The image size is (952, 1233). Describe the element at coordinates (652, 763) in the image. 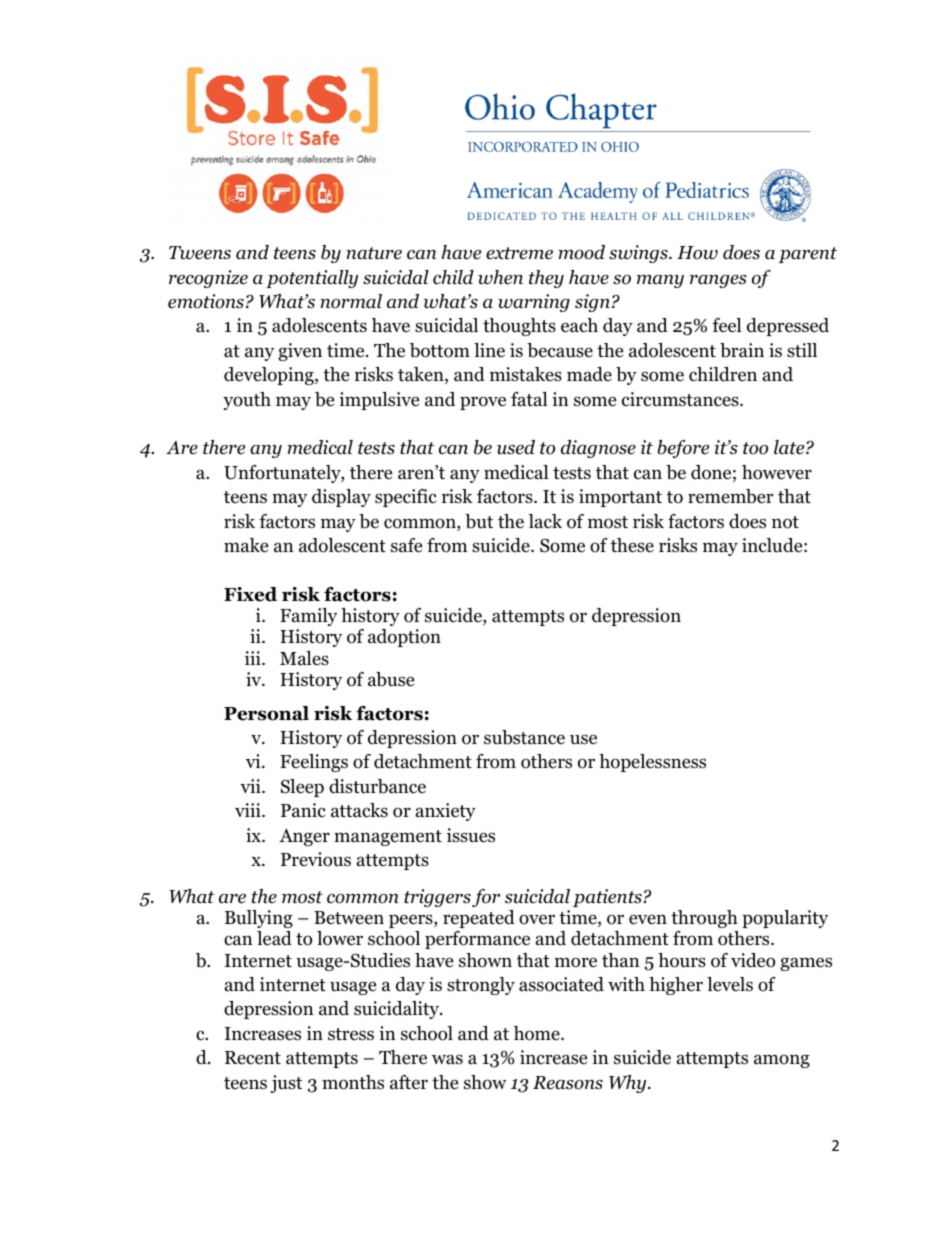

I see `hopelessness` at that location.
